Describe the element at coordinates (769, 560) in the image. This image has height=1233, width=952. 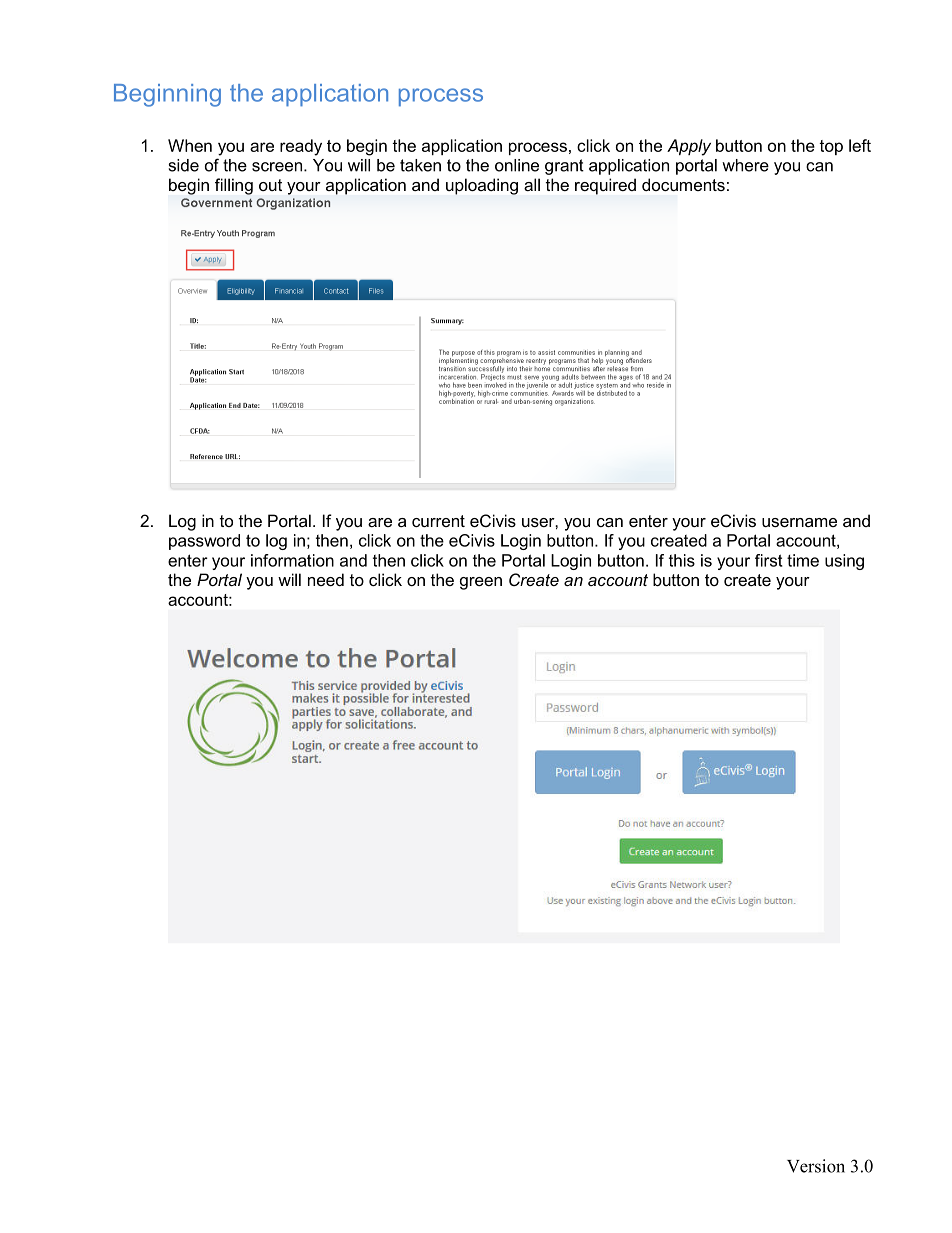
I see `first` at that location.
